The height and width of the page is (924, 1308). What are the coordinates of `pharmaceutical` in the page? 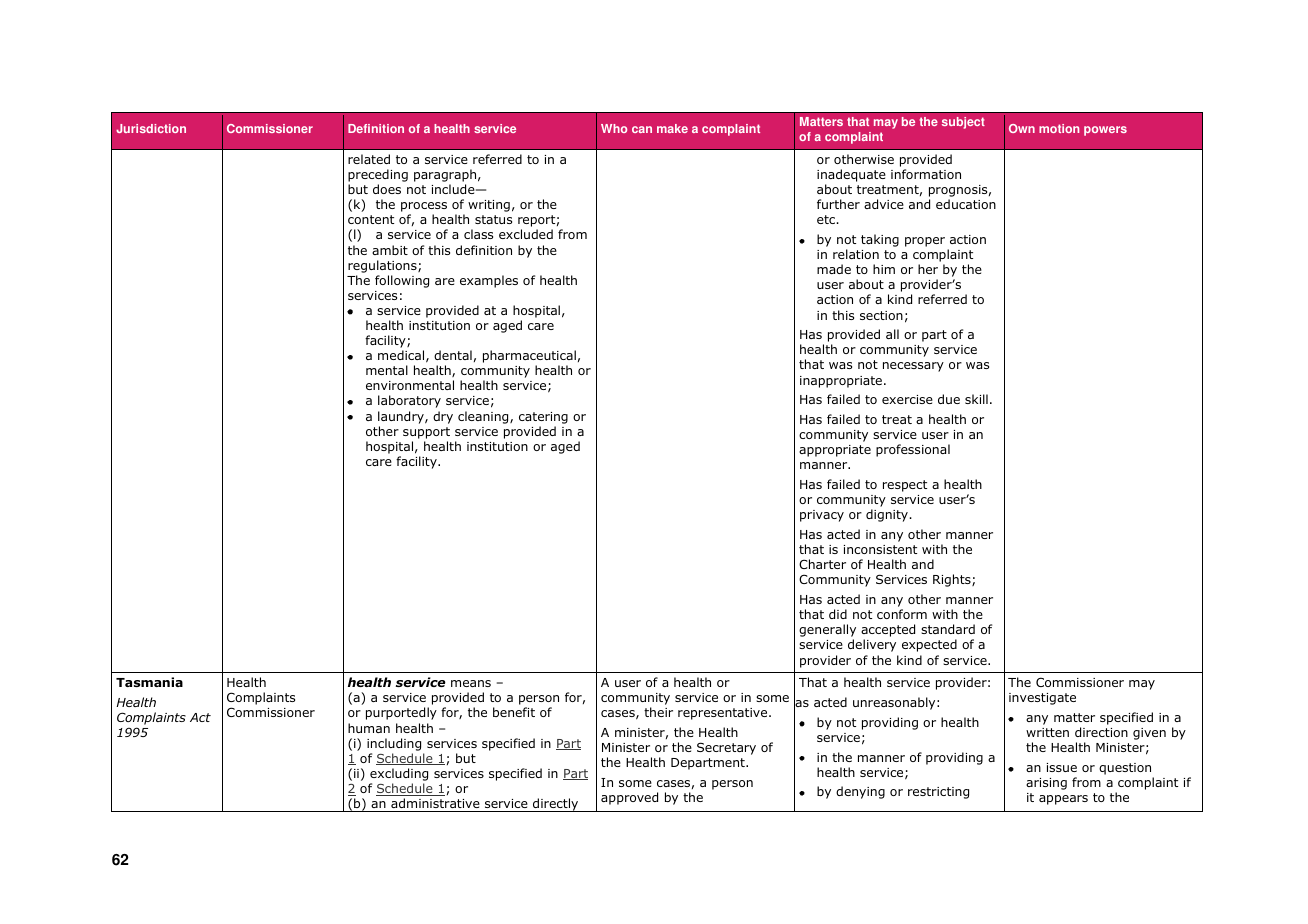 It's located at (529, 358).
